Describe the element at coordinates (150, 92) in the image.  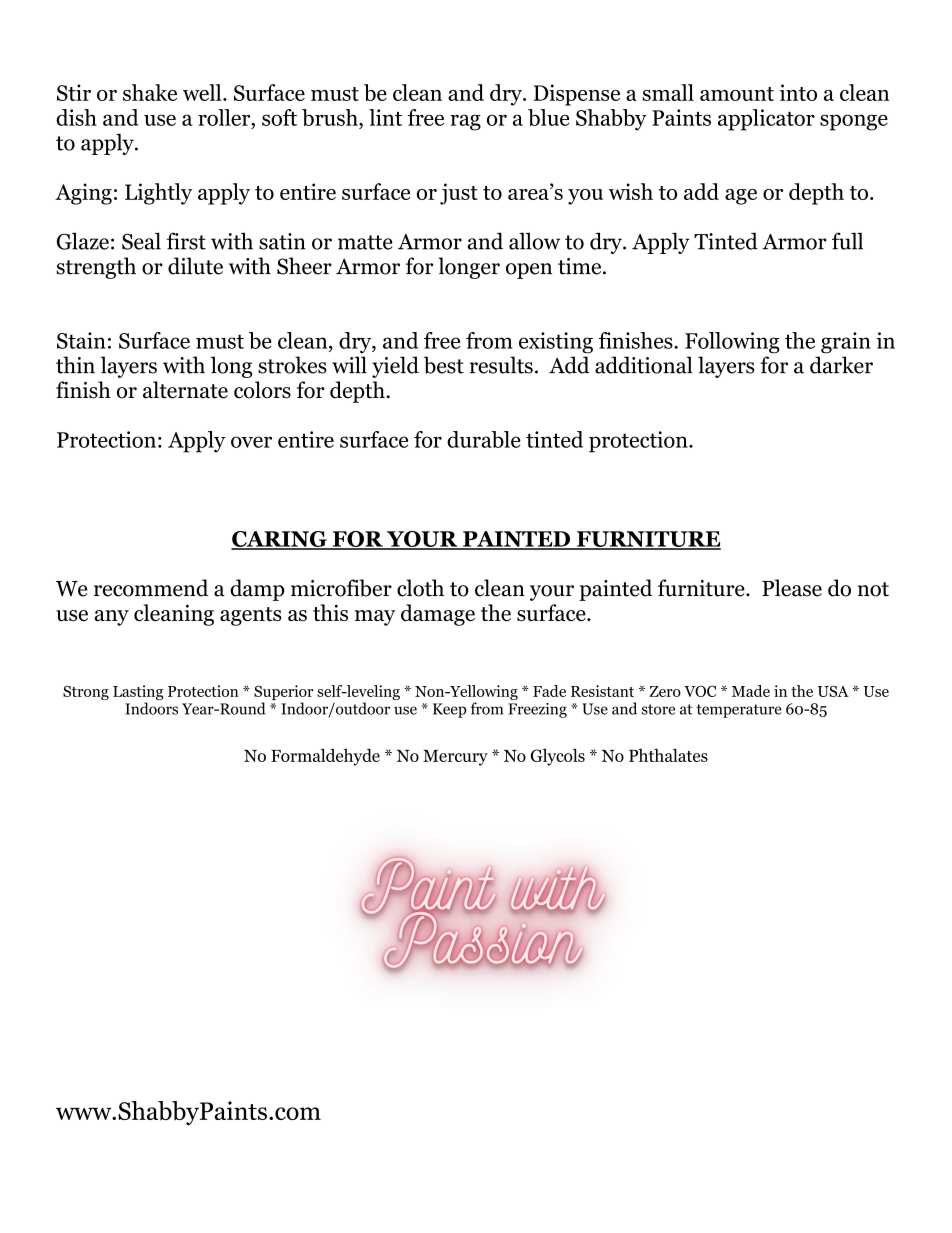
I see `shake` at that location.
